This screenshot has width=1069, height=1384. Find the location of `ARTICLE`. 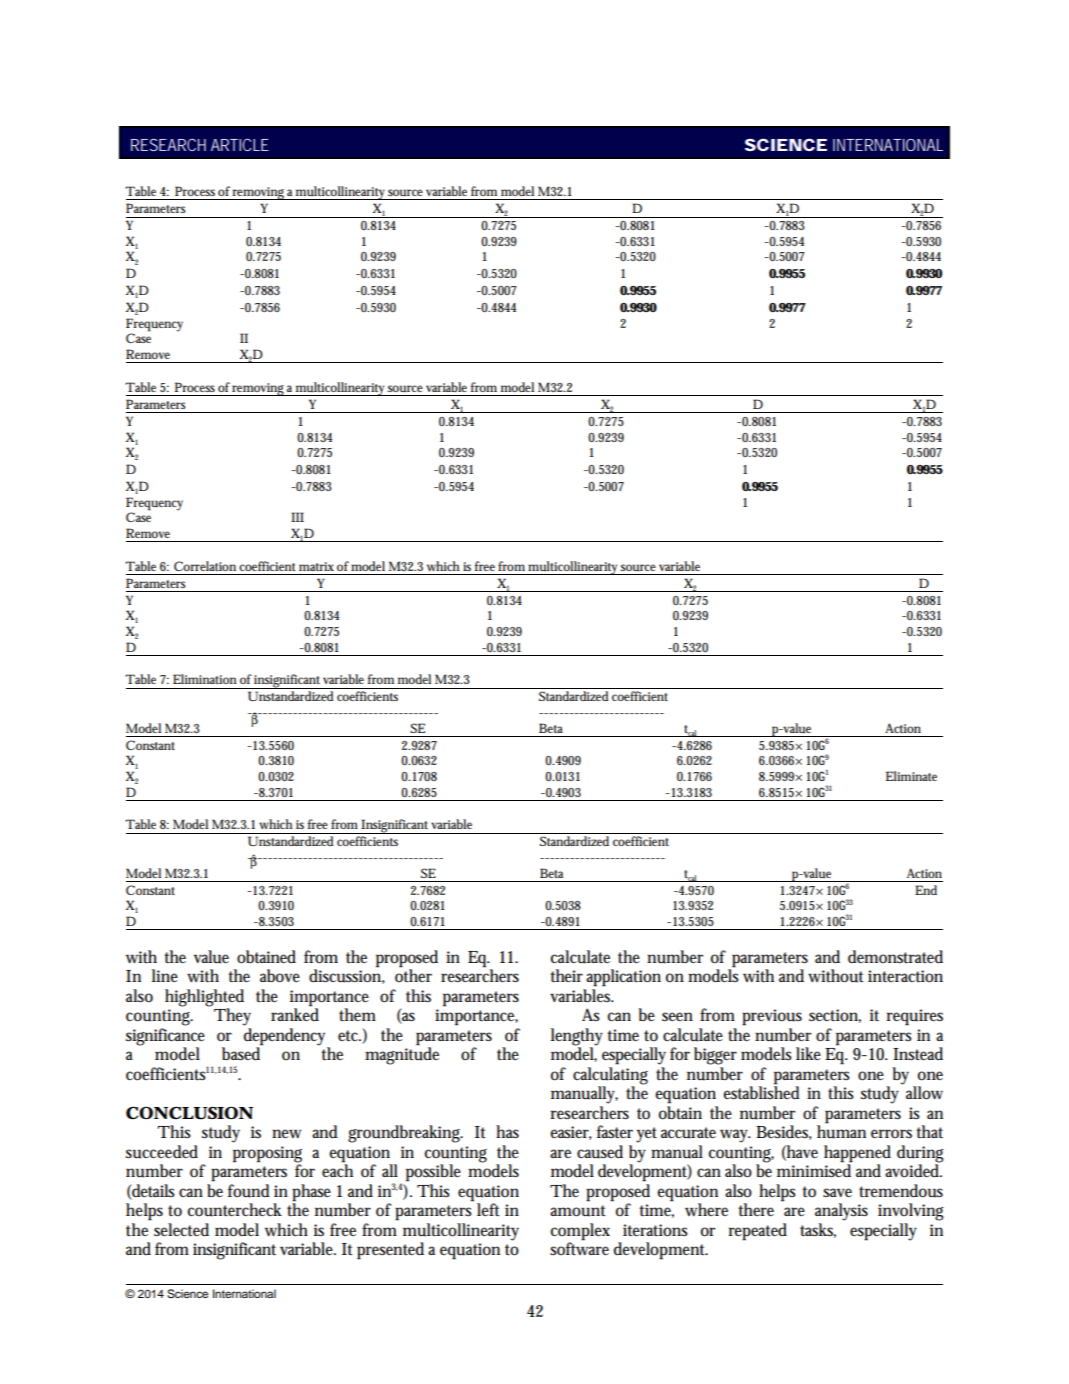

ARTICLE is located at coordinates (240, 144).
